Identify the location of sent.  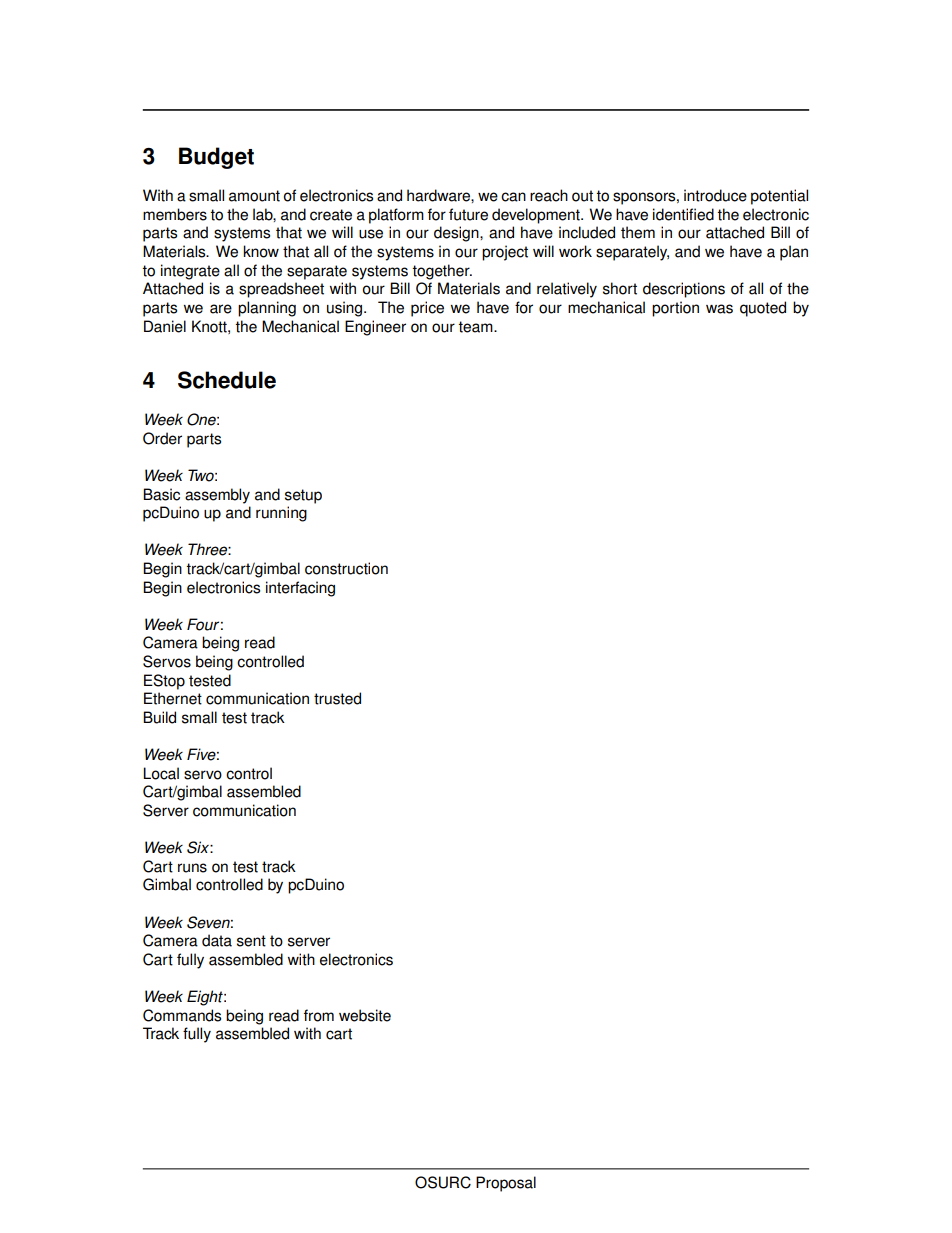
(251, 941).
